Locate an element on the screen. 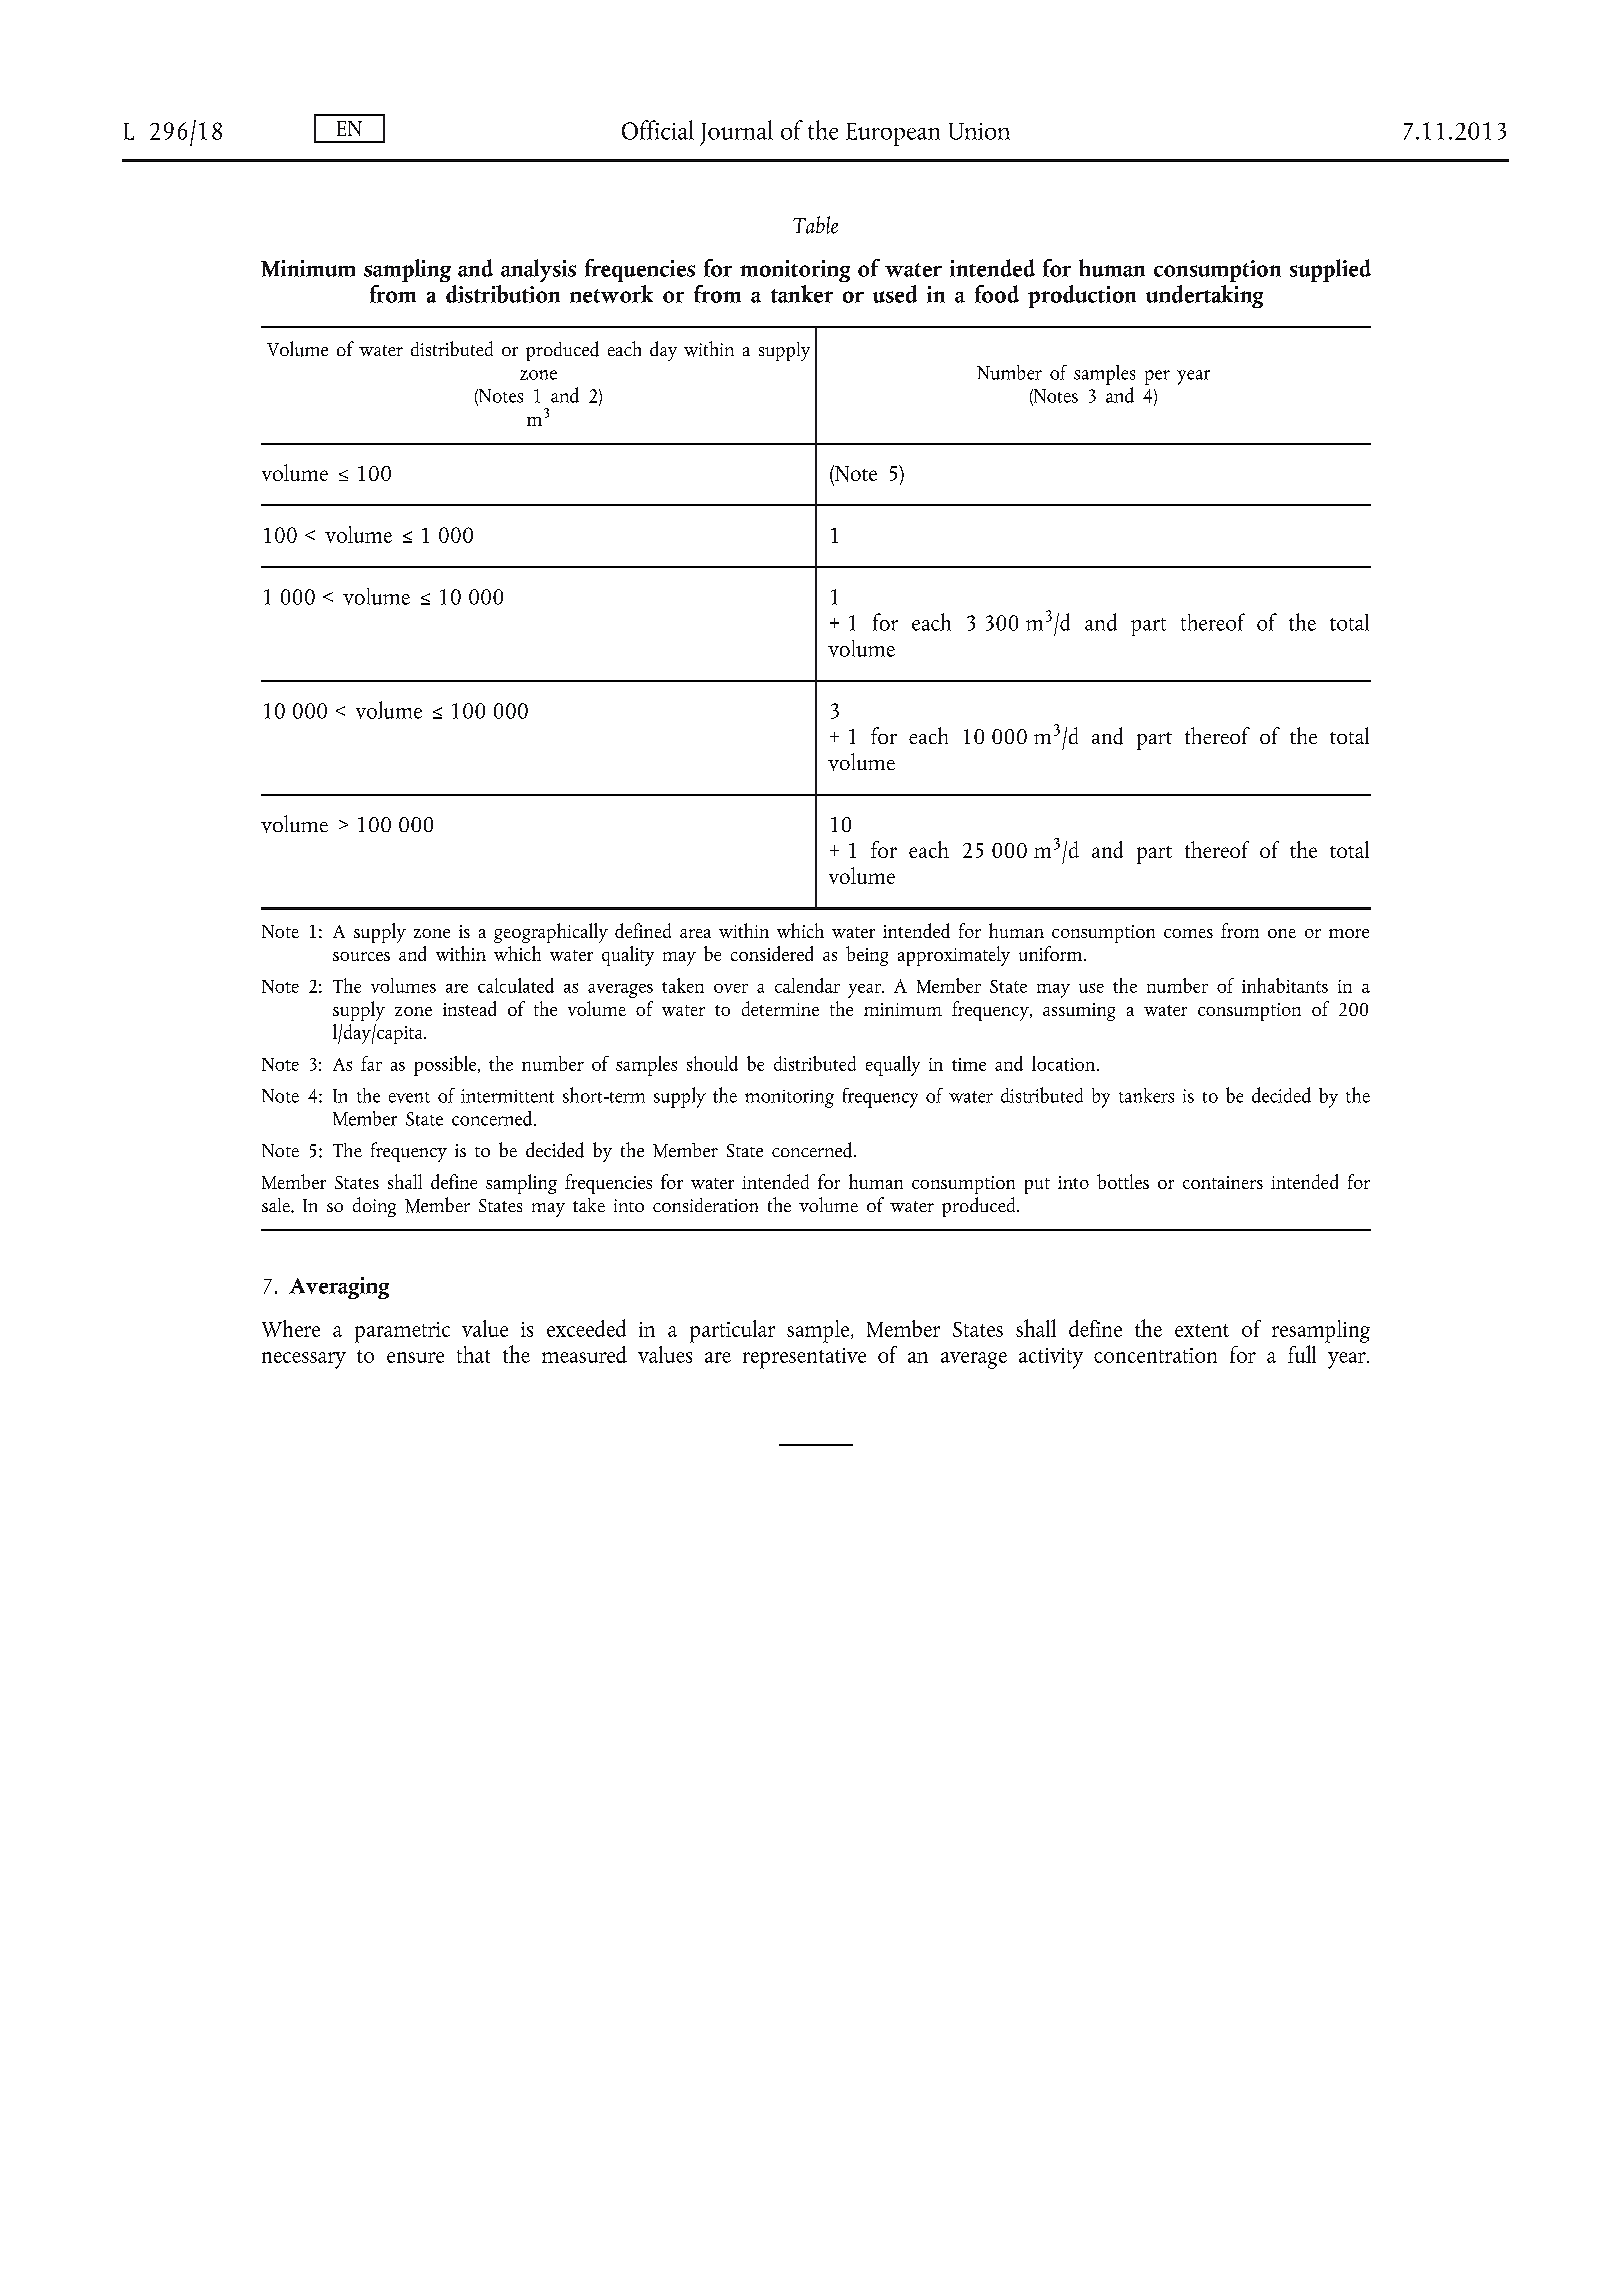 This screenshot has width=1612, height=2280. comes is located at coordinates (1188, 933).
